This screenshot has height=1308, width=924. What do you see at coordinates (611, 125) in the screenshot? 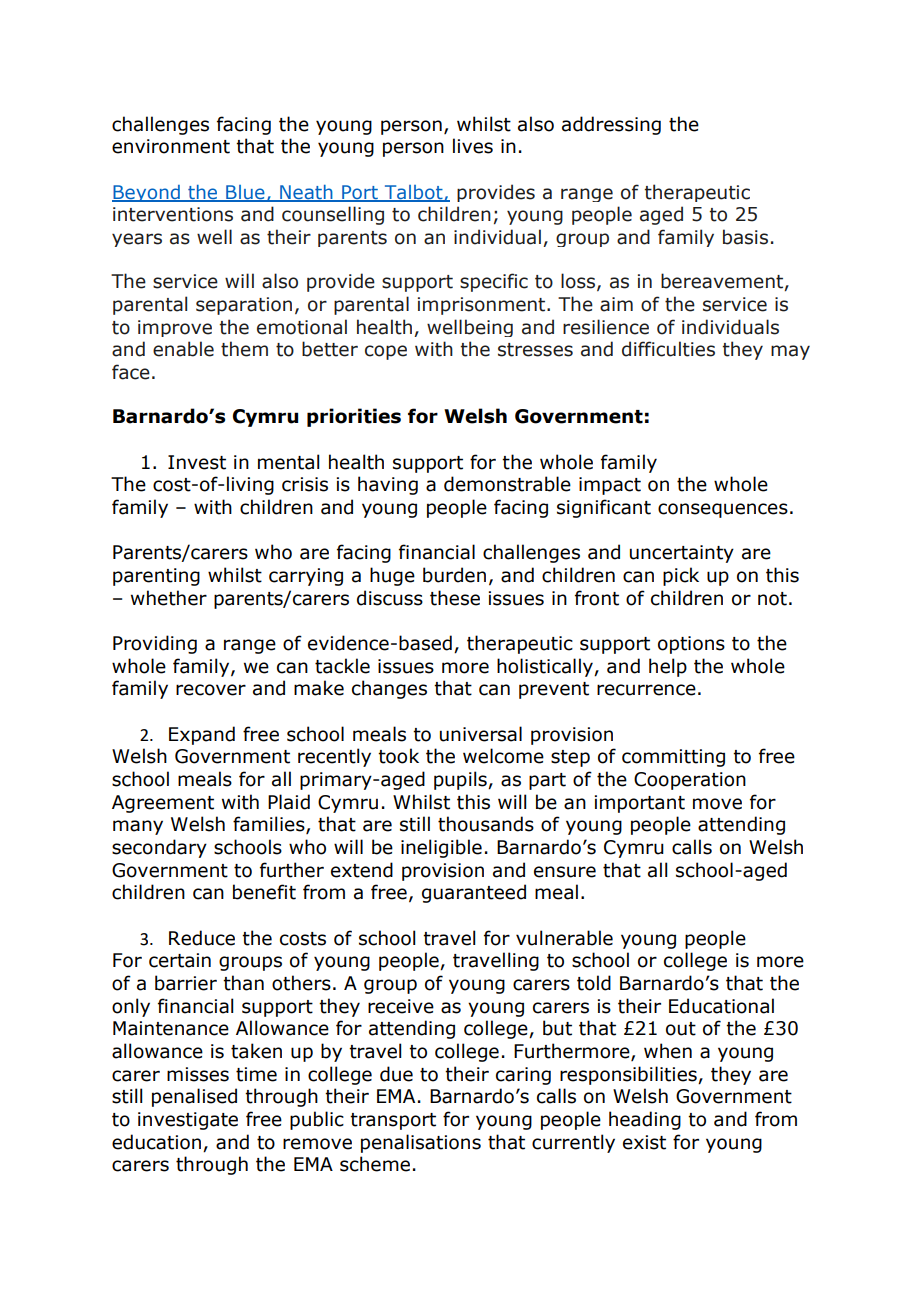
I see `addressing` at bounding box center [611, 125].
